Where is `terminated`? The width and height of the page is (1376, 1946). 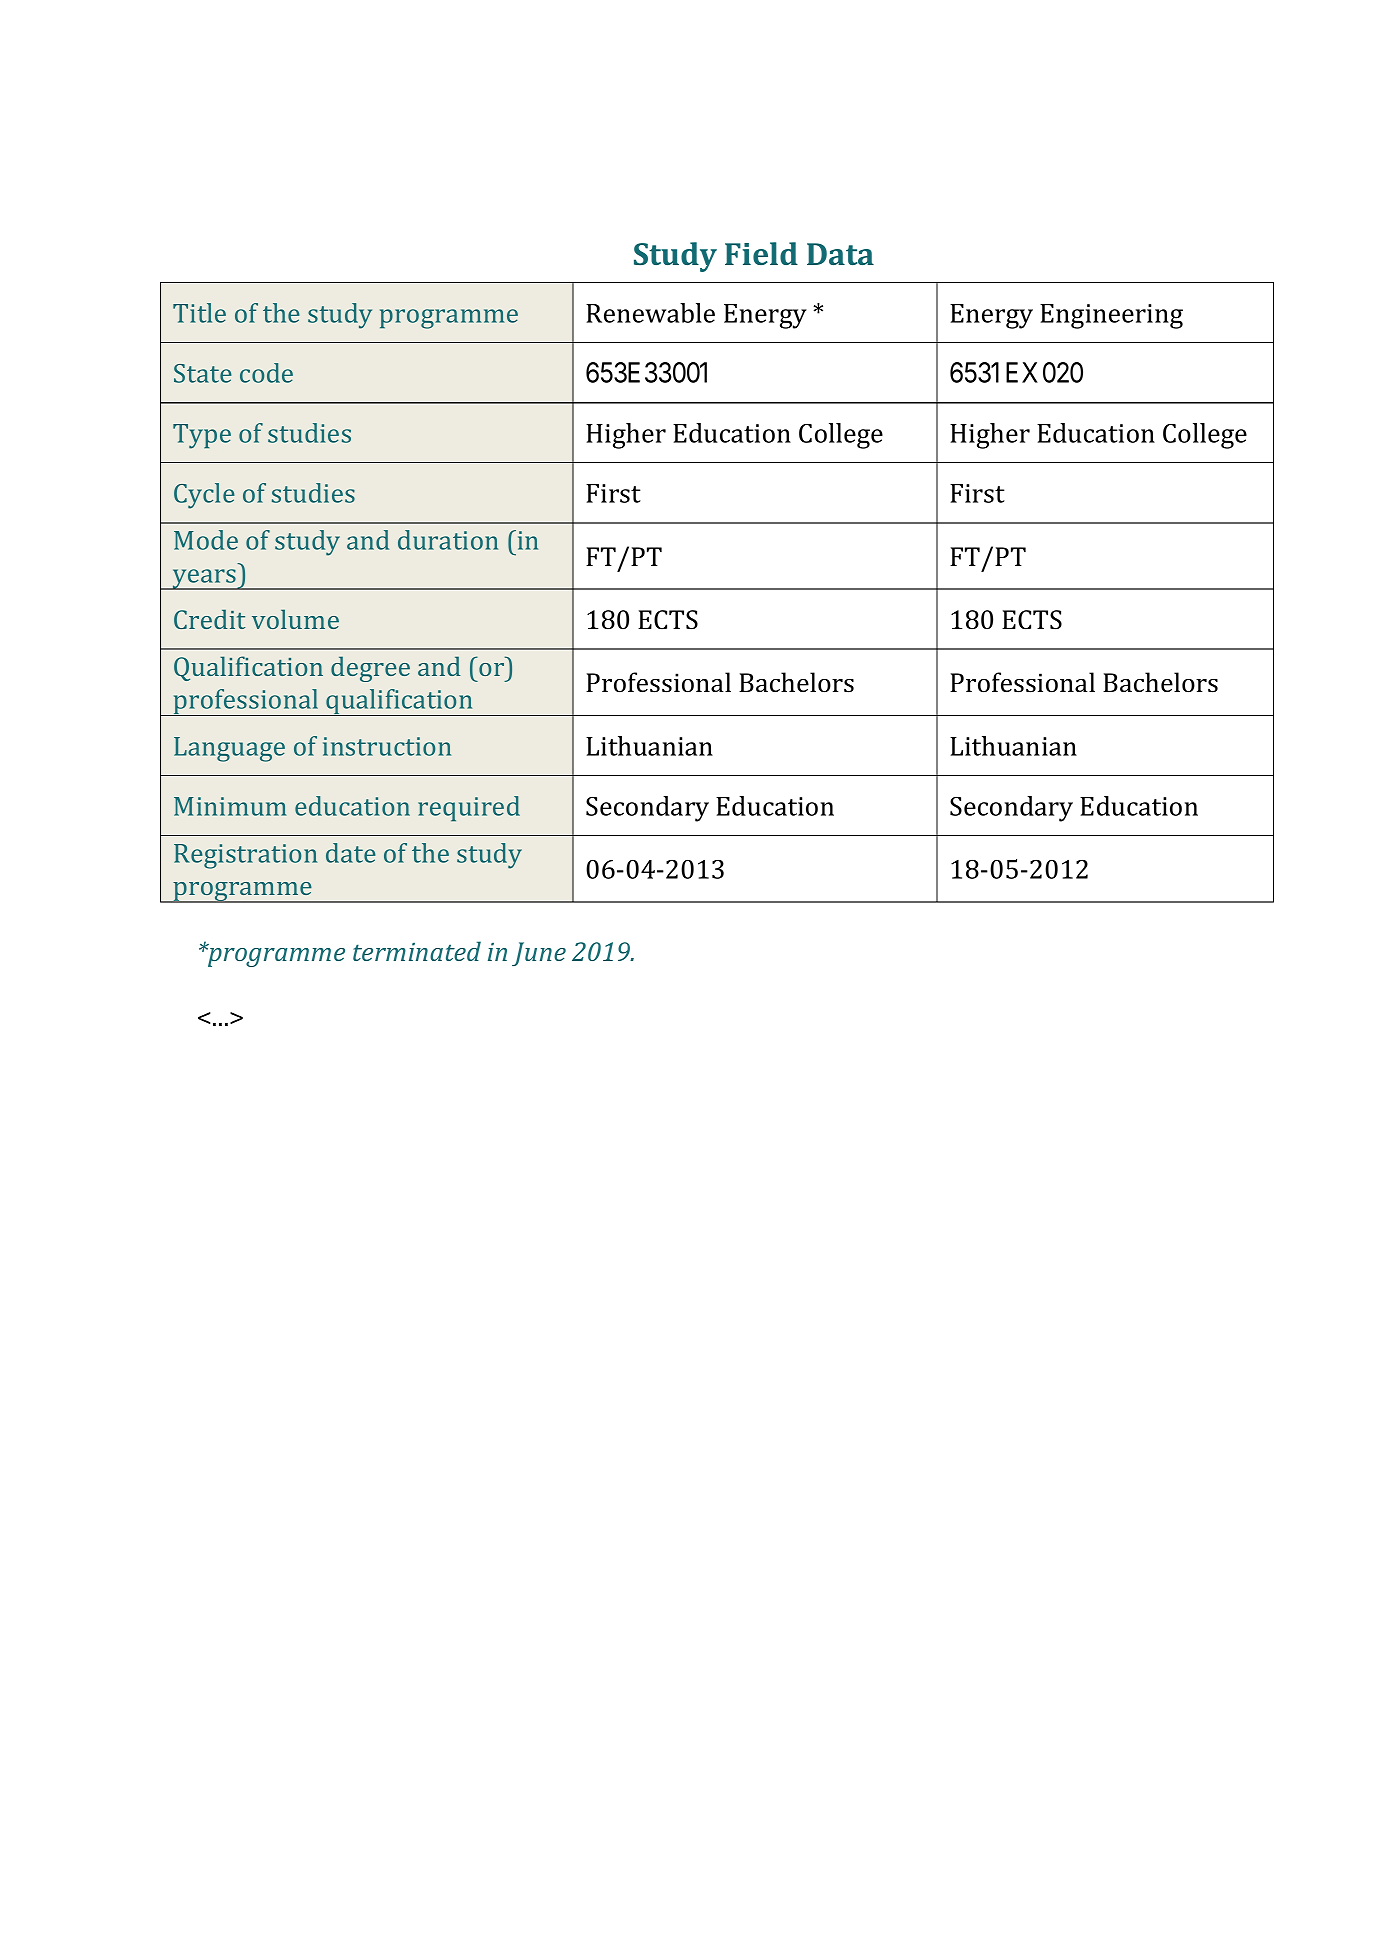 terminated is located at coordinates (417, 951).
